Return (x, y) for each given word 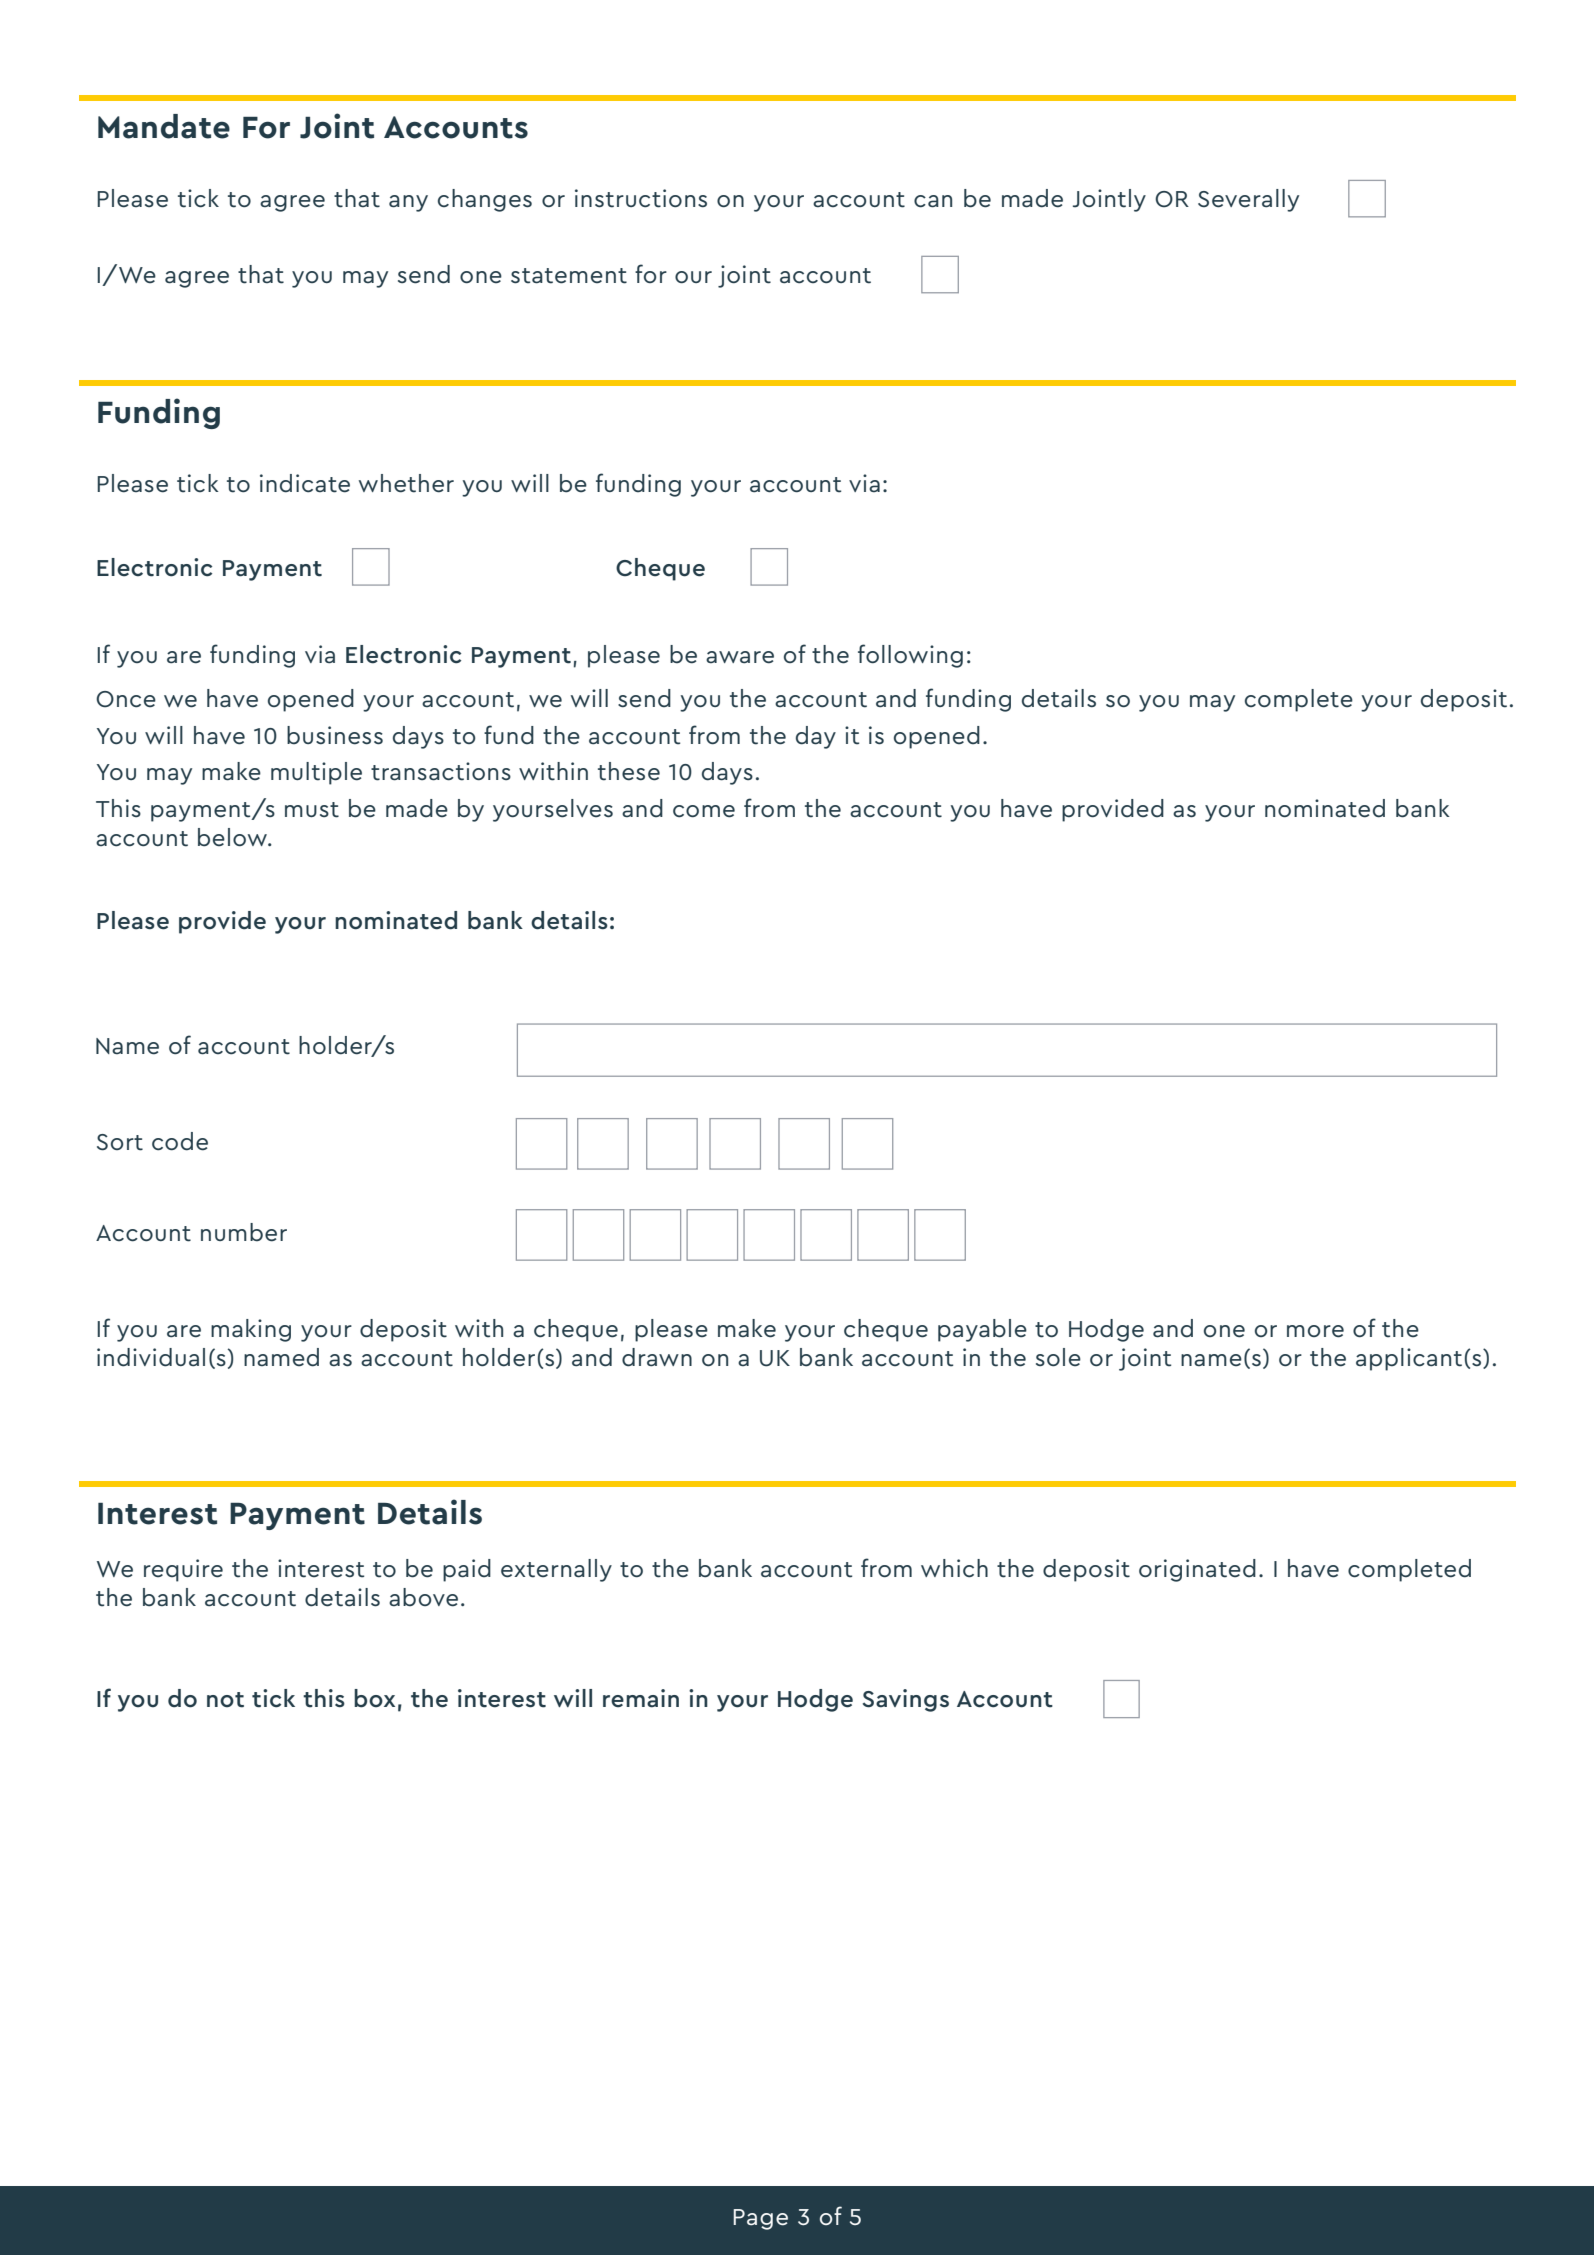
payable (982, 1330)
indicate (305, 483)
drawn (657, 1357)
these (629, 771)
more (1315, 1331)
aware (740, 657)
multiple (316, 773)
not (225, 1700)
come (704, 811)
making (251, 1330)
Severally (1248, 200)
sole (1058, 1357)
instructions (641, 198)
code (180, 1141)
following (910, 656)
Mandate (164, 126)
